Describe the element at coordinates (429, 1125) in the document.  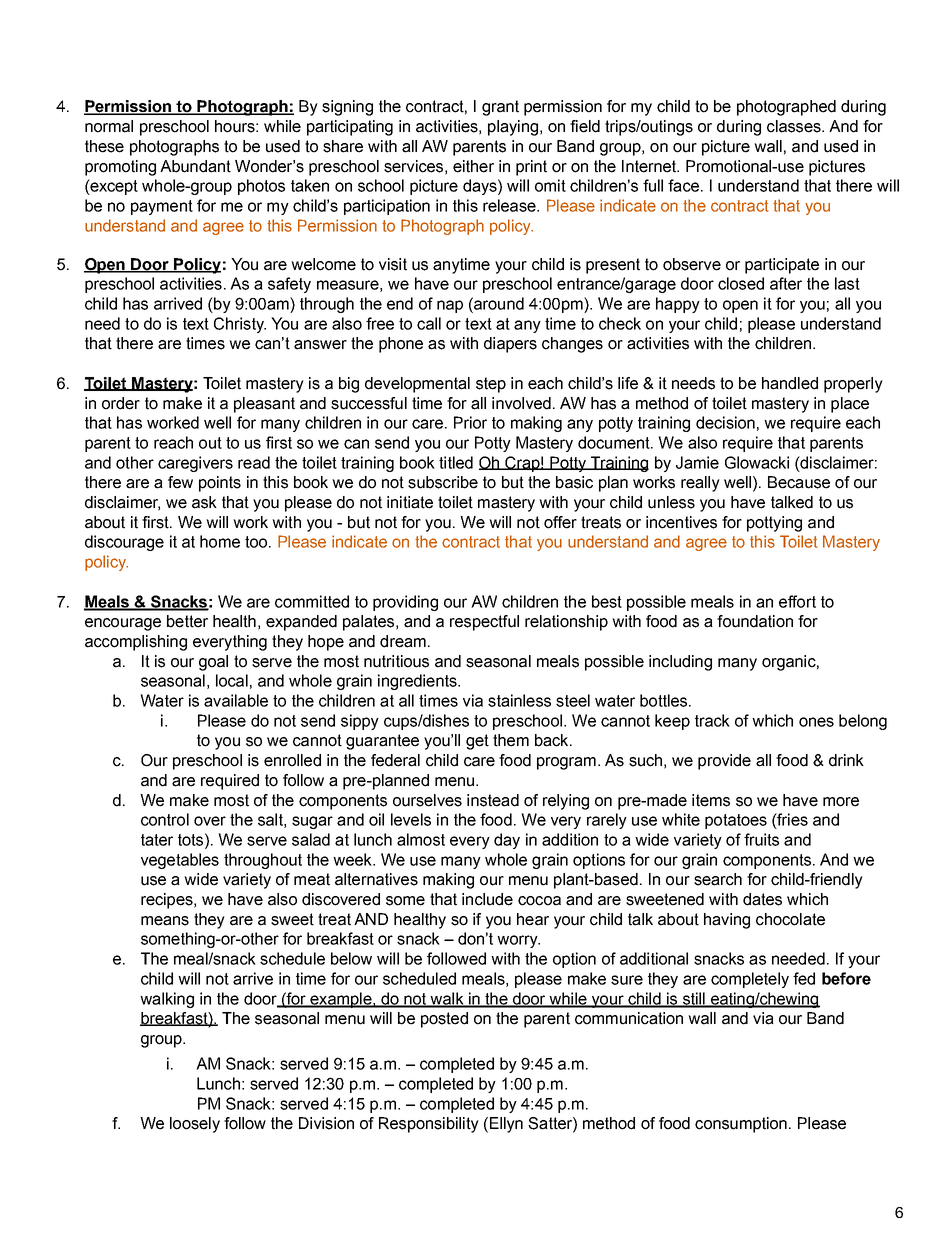
I see `Responsibility` at that location.
